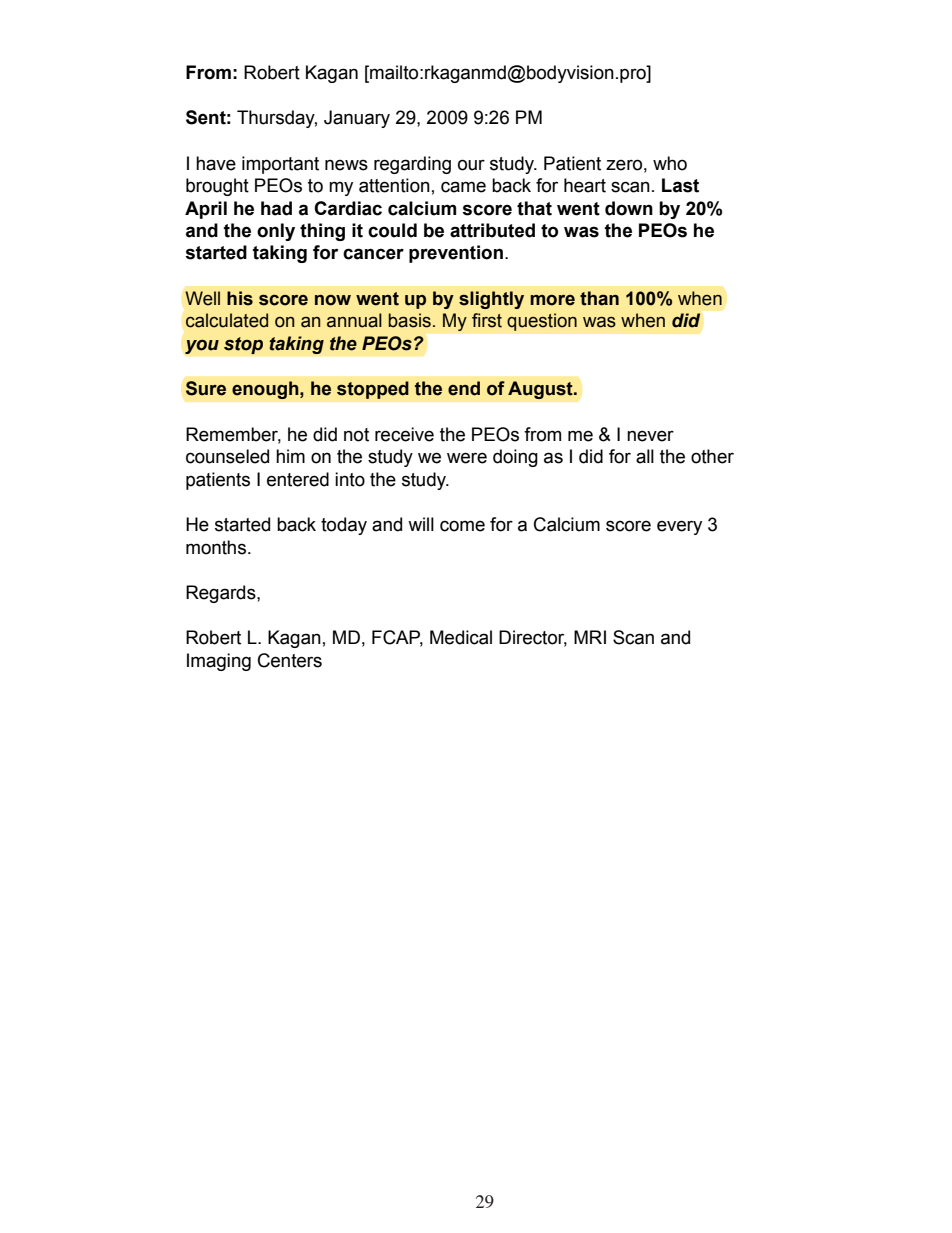  What do you see at coordinates (280, 165) in the screenshot?
I see `important` at bounding box center [280, 165].
